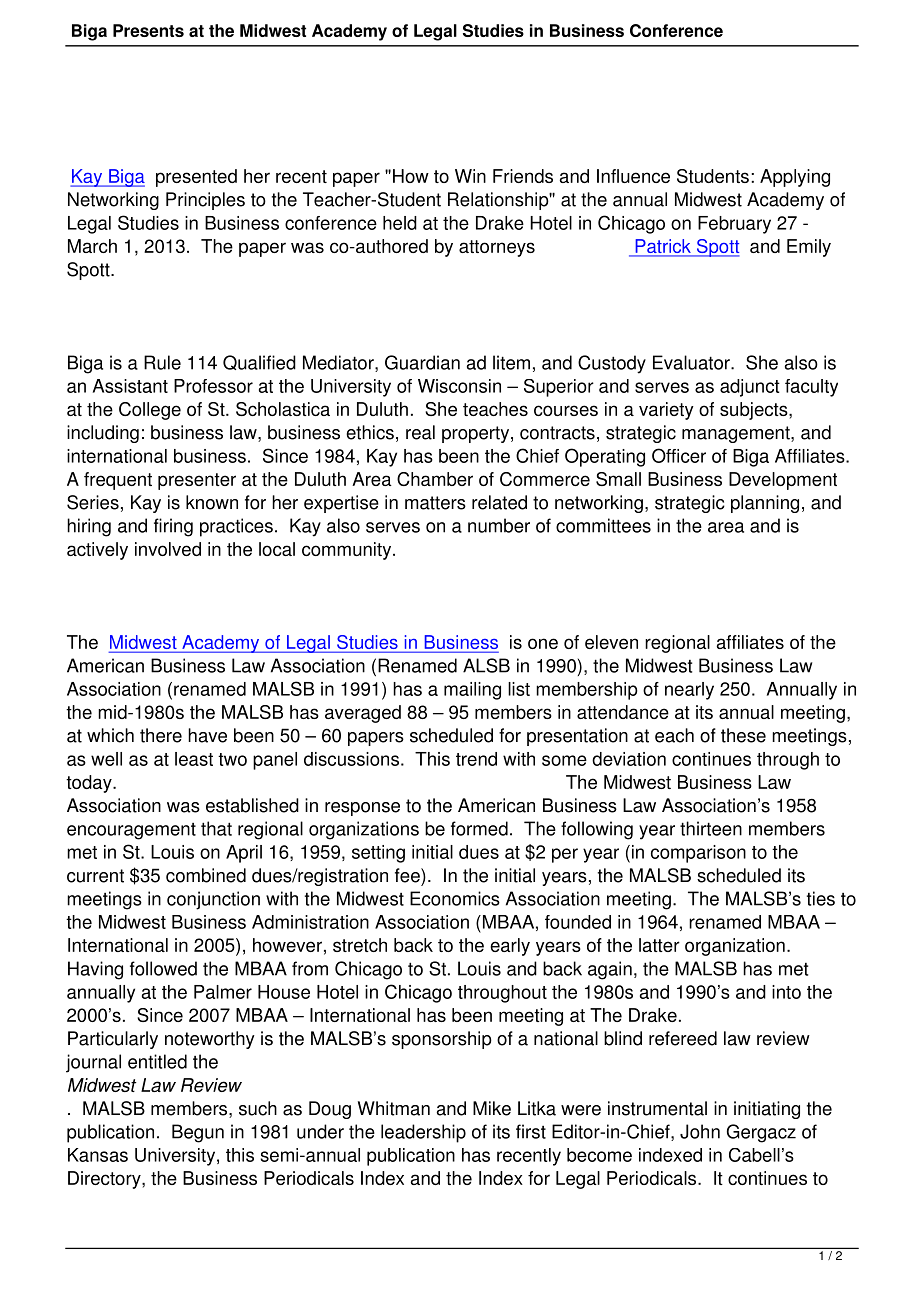  I want to click on John, so click(700, 1131).
